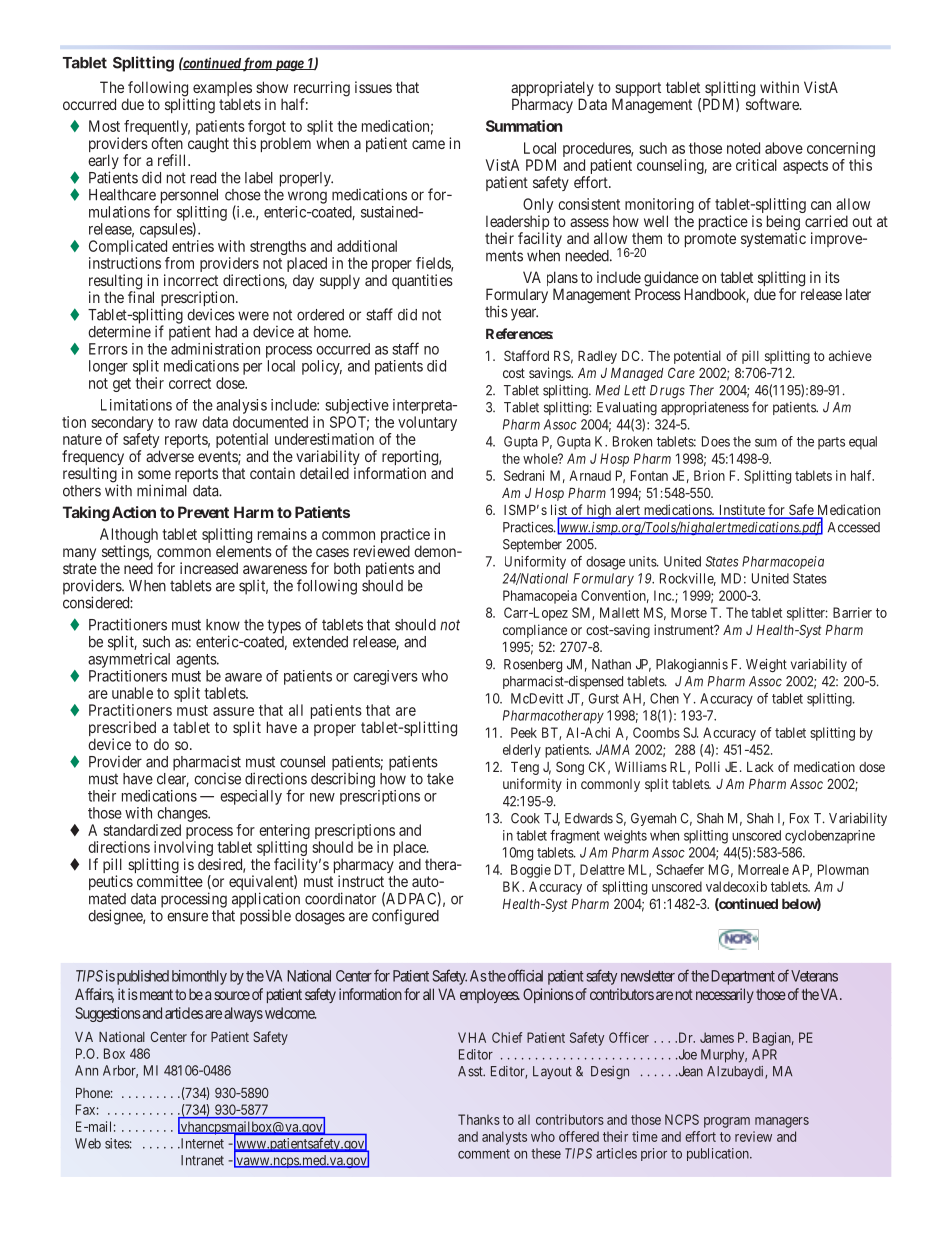 The height and width of the screenshot is (1233, 952). What do you see at coordinates (428, 144) in the screenshot?
I see `came` at bounding box center [428, 144].
